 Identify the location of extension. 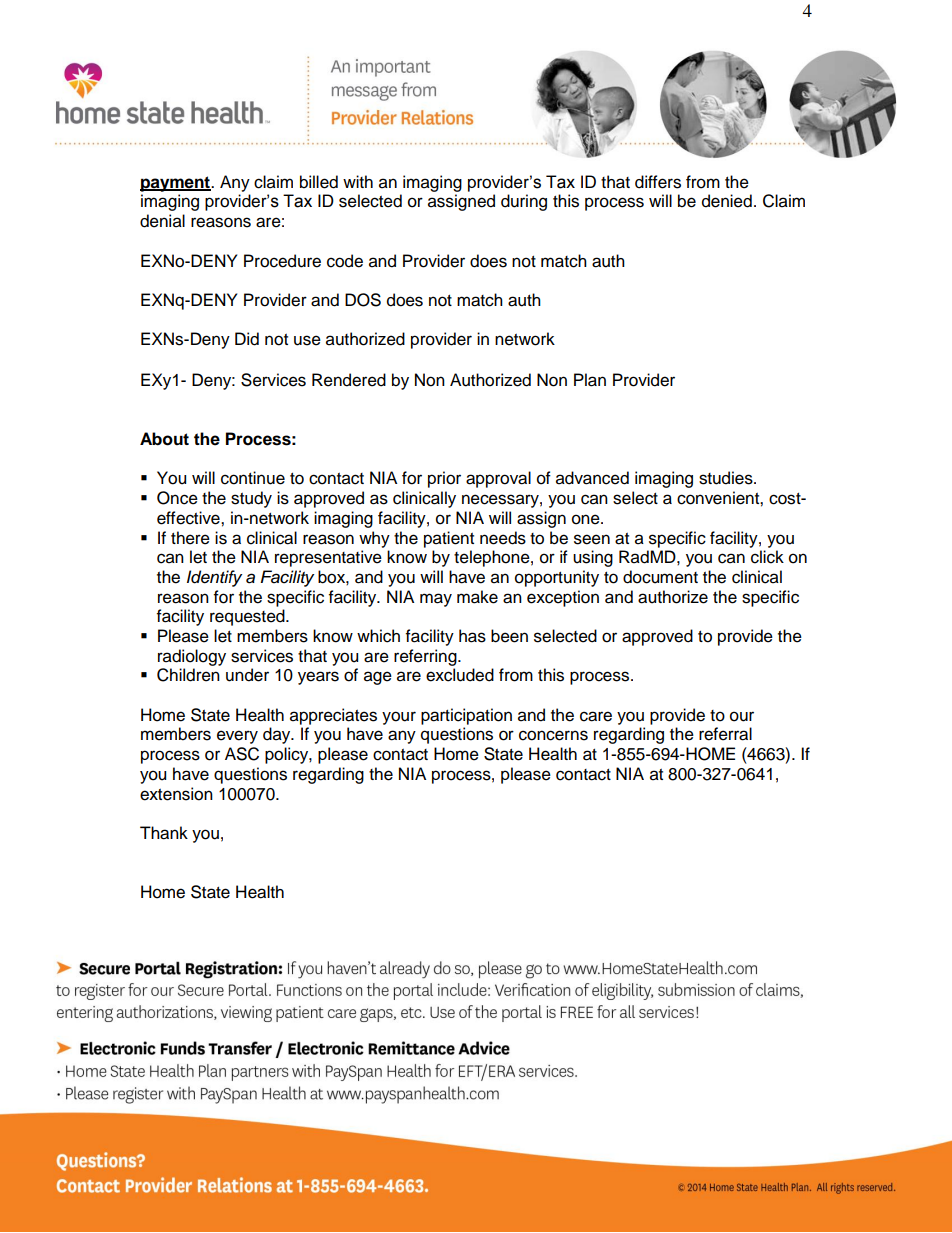
(176, 794).
